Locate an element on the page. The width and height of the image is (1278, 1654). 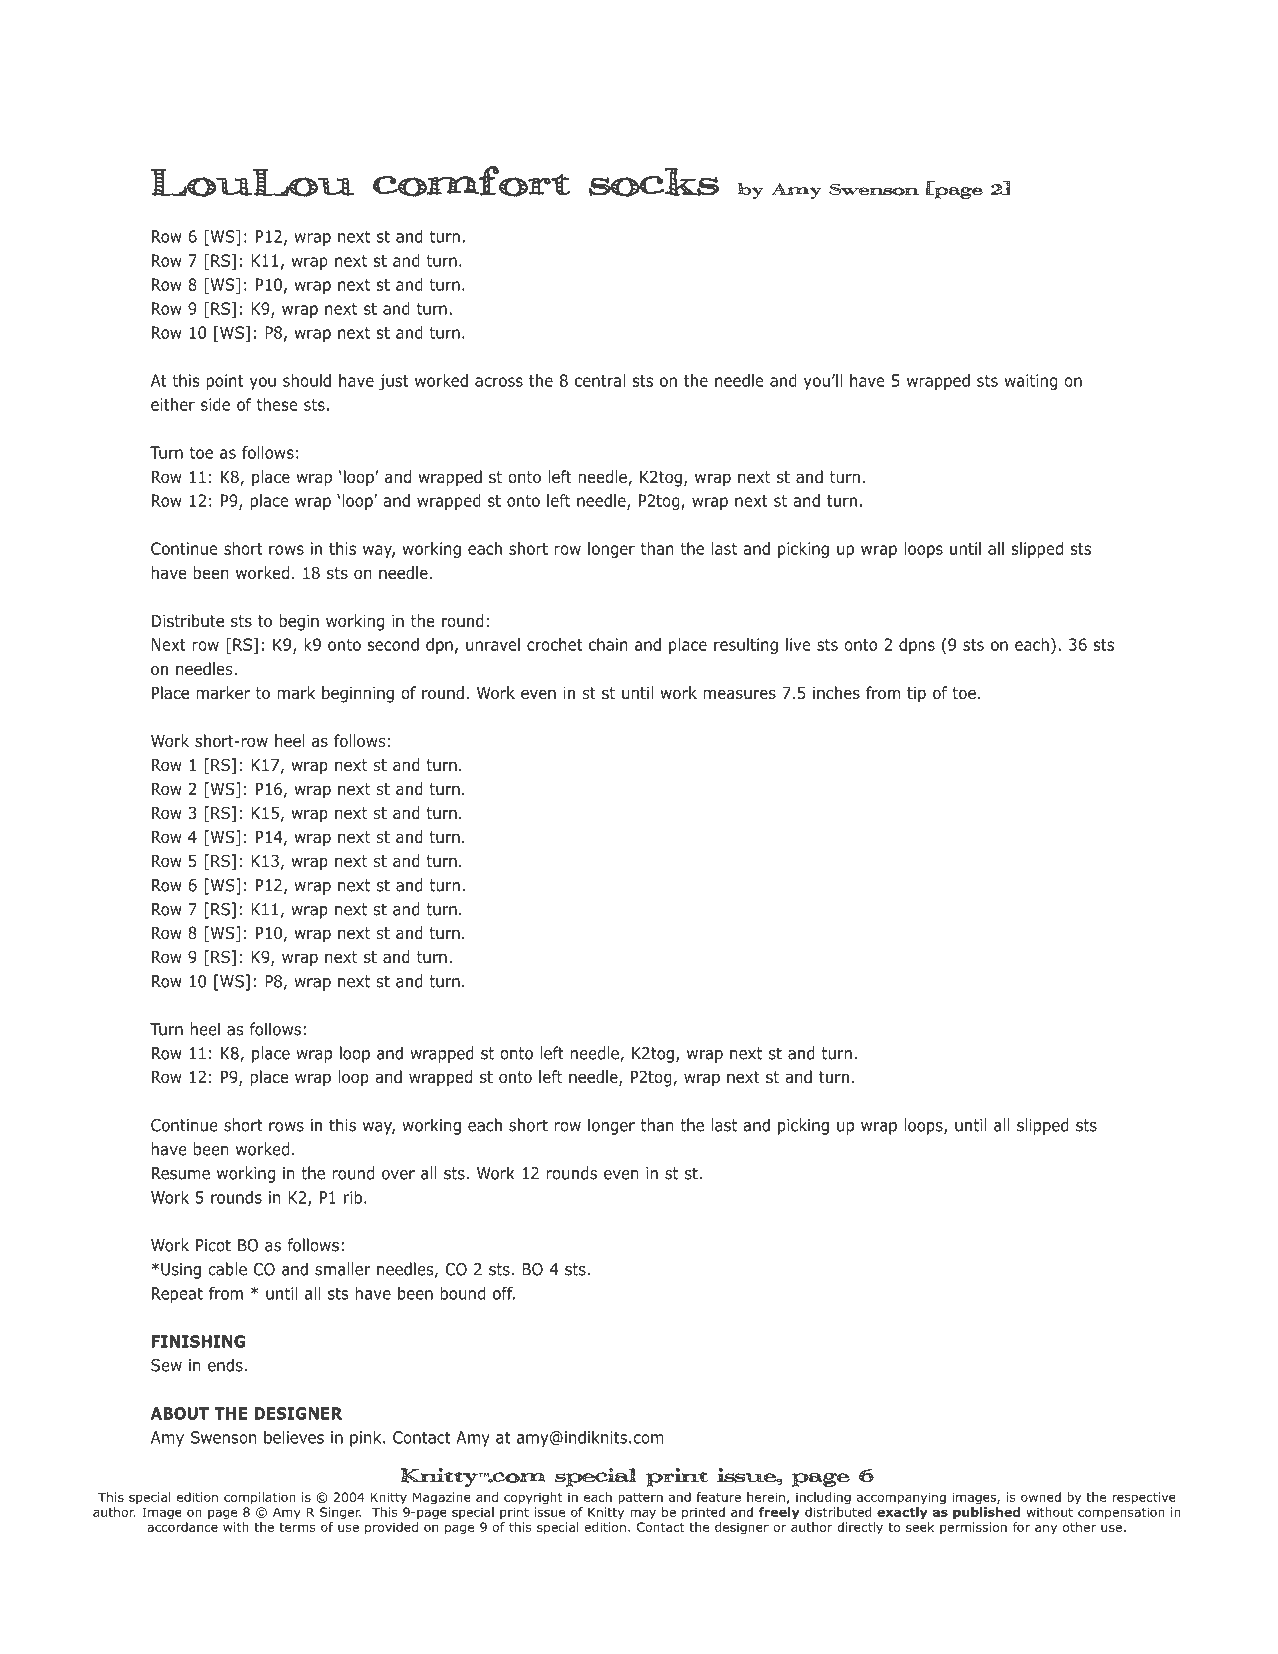
live is located at coordinates (798, 644).
